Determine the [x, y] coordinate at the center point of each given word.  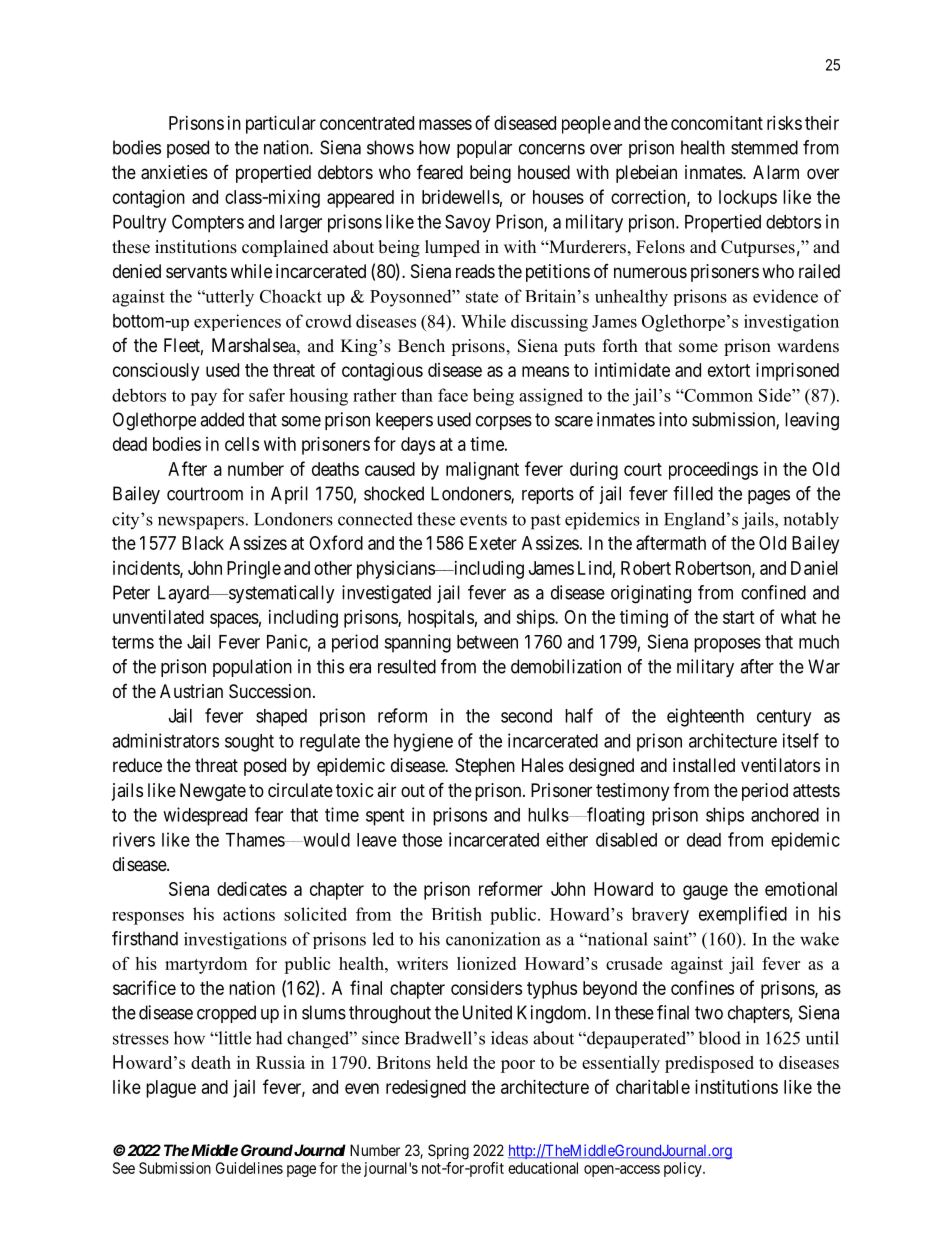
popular [484, 149]
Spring [448, 1152]
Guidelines [249, 1168]
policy [684, 1169]
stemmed [764, 147]
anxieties [174, 172]
